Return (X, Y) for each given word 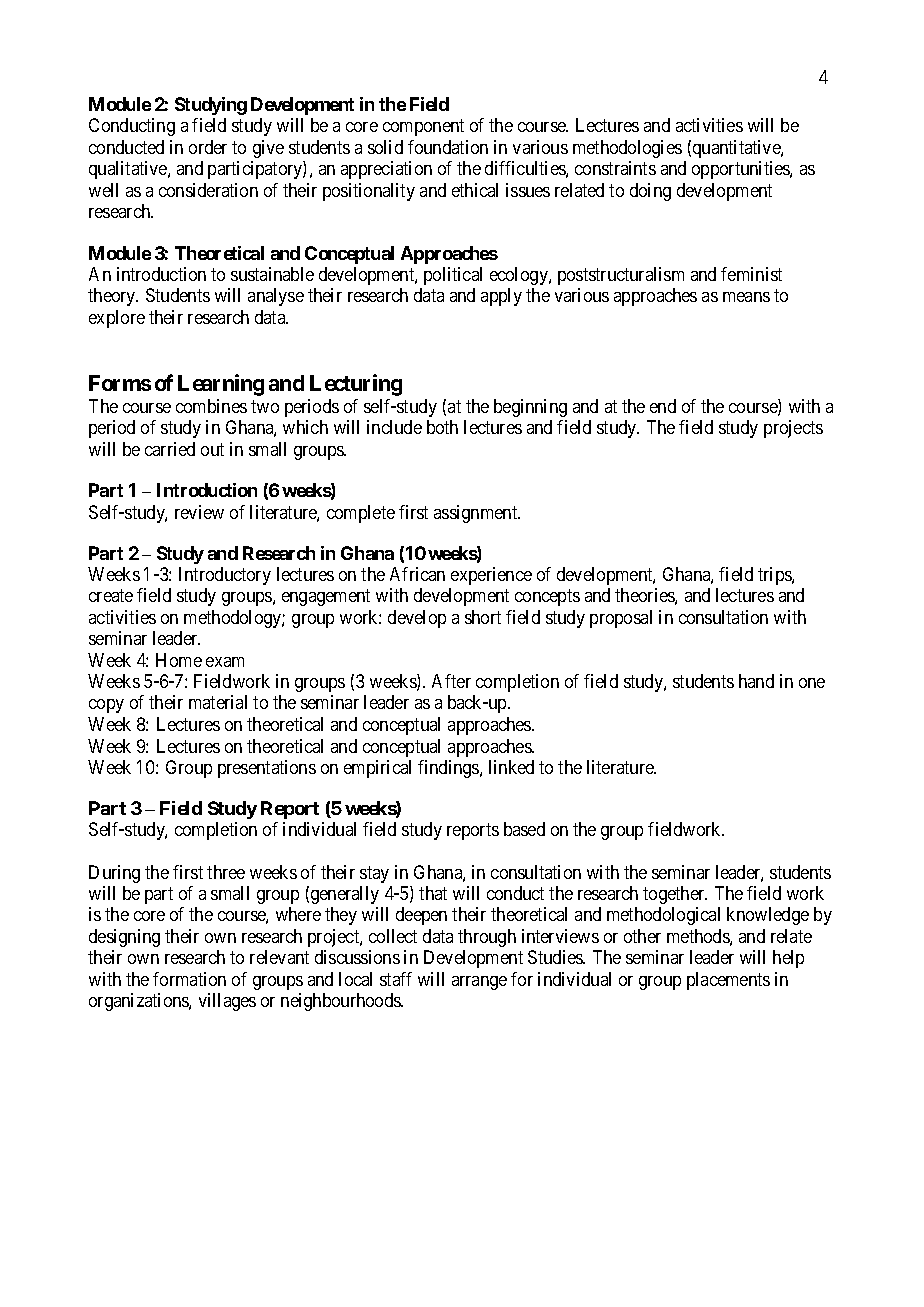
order (208, 147)
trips (775, 576)
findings (449, 769)
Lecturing (356, 385)
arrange (479, 983)
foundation (448, 147)
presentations (267, 769)
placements (728, 981)
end (663, 406)
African (417, 574)
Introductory (225, 576)
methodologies (627, 149)
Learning (221, 385)
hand (756, 681)
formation (189, 979)
